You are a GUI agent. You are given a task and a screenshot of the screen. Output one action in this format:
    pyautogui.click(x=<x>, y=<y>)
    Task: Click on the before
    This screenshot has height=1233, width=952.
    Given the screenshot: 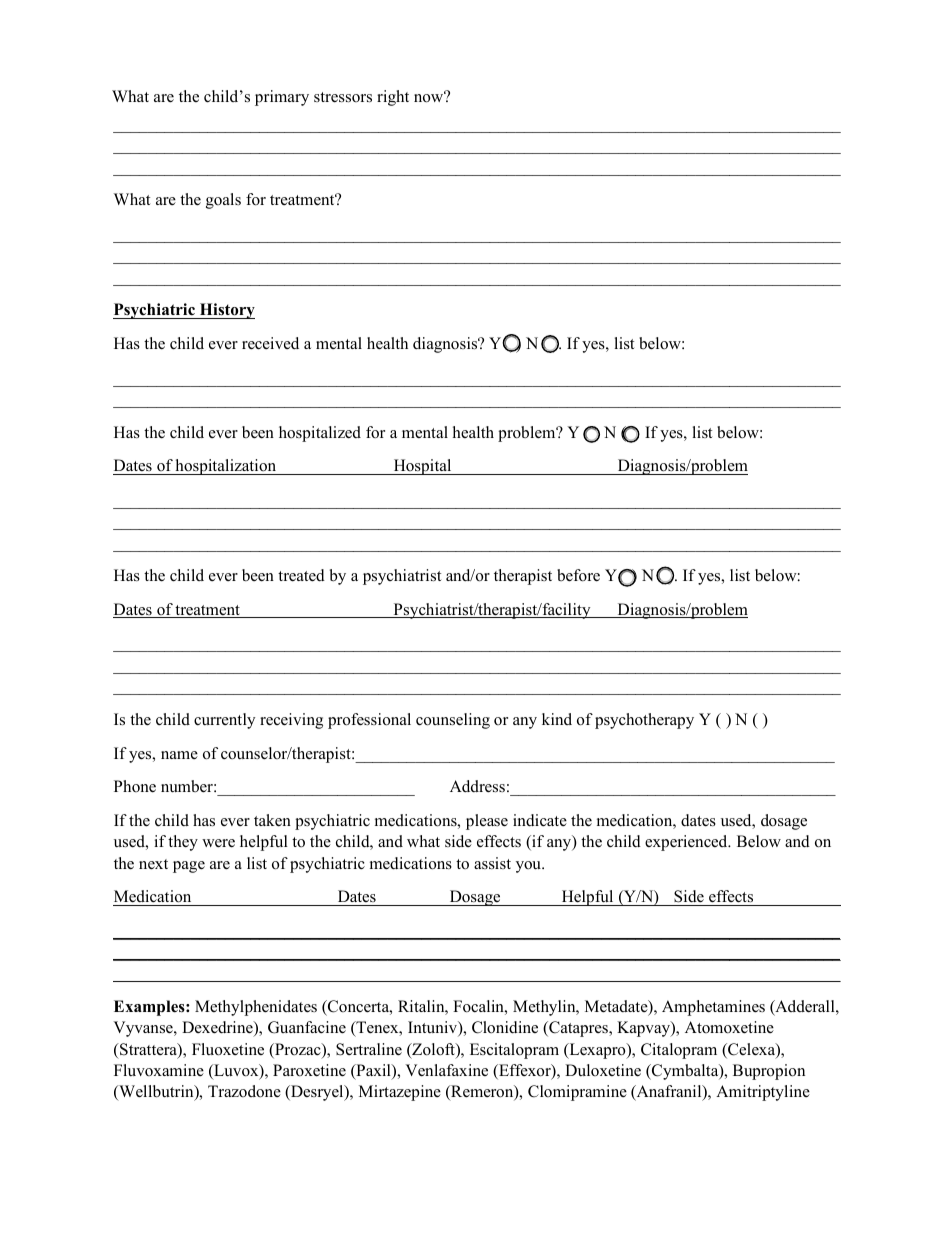 What is the action you would take?
    pyautogui.click(x=578, y=575)
